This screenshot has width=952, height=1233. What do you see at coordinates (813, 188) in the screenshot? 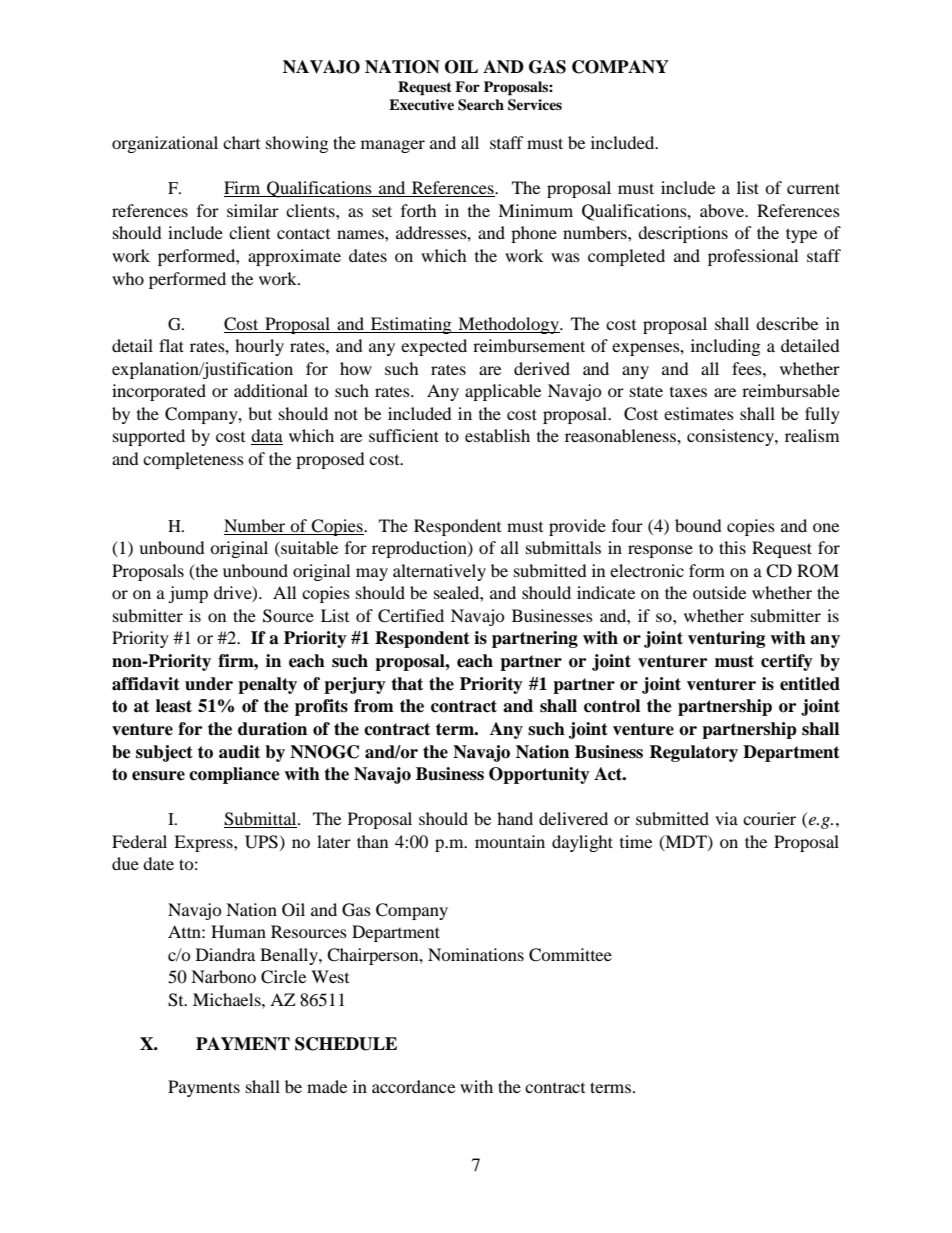
I see `current` at bounding box center [813, 188].
